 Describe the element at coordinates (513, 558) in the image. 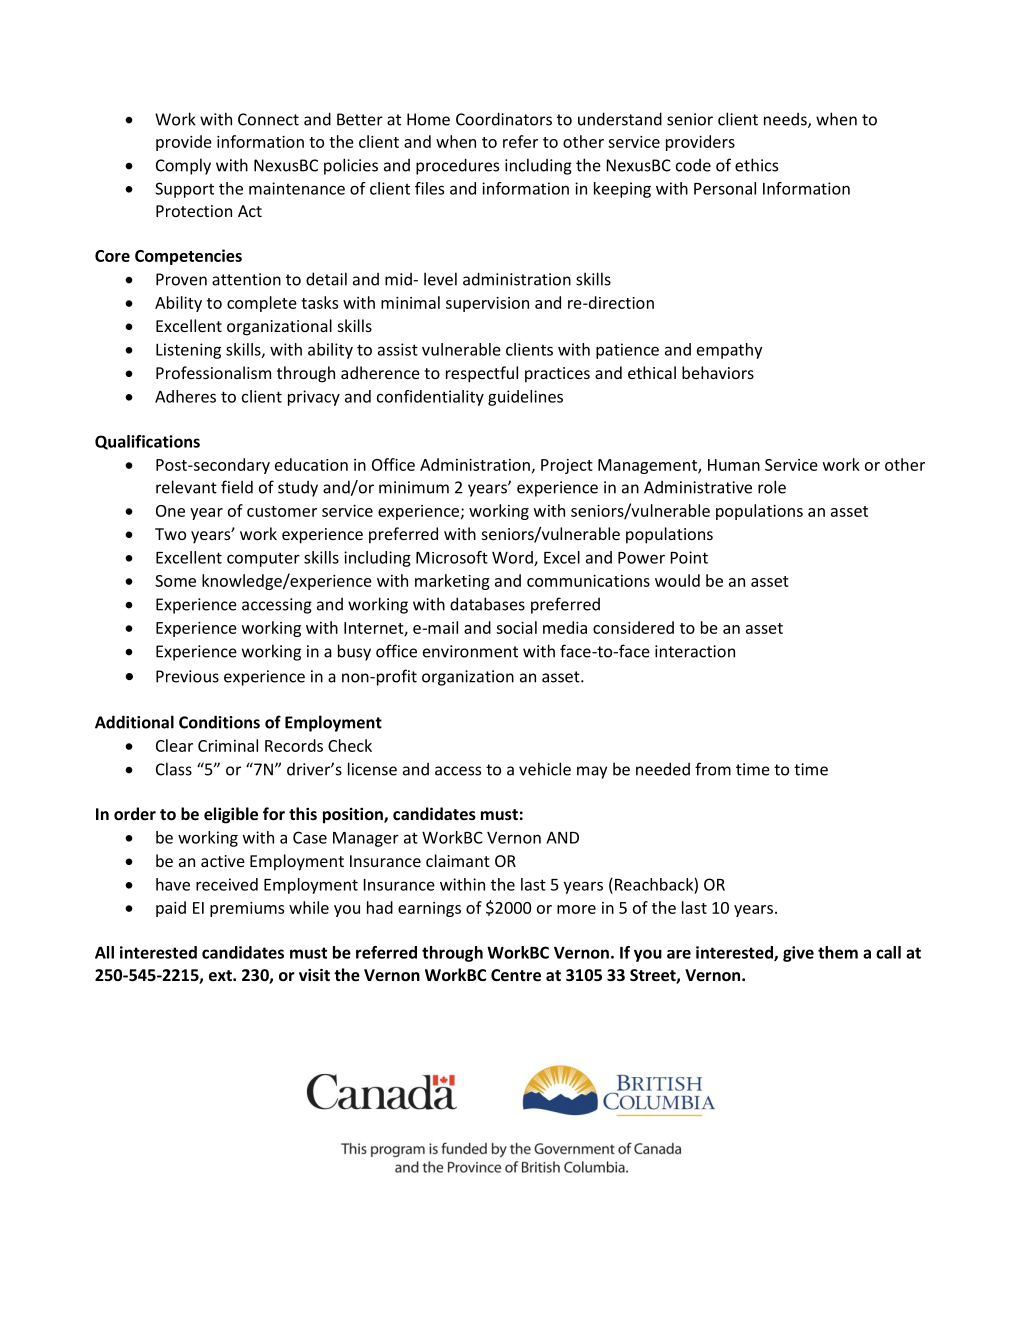

I see `Word` at that location.
